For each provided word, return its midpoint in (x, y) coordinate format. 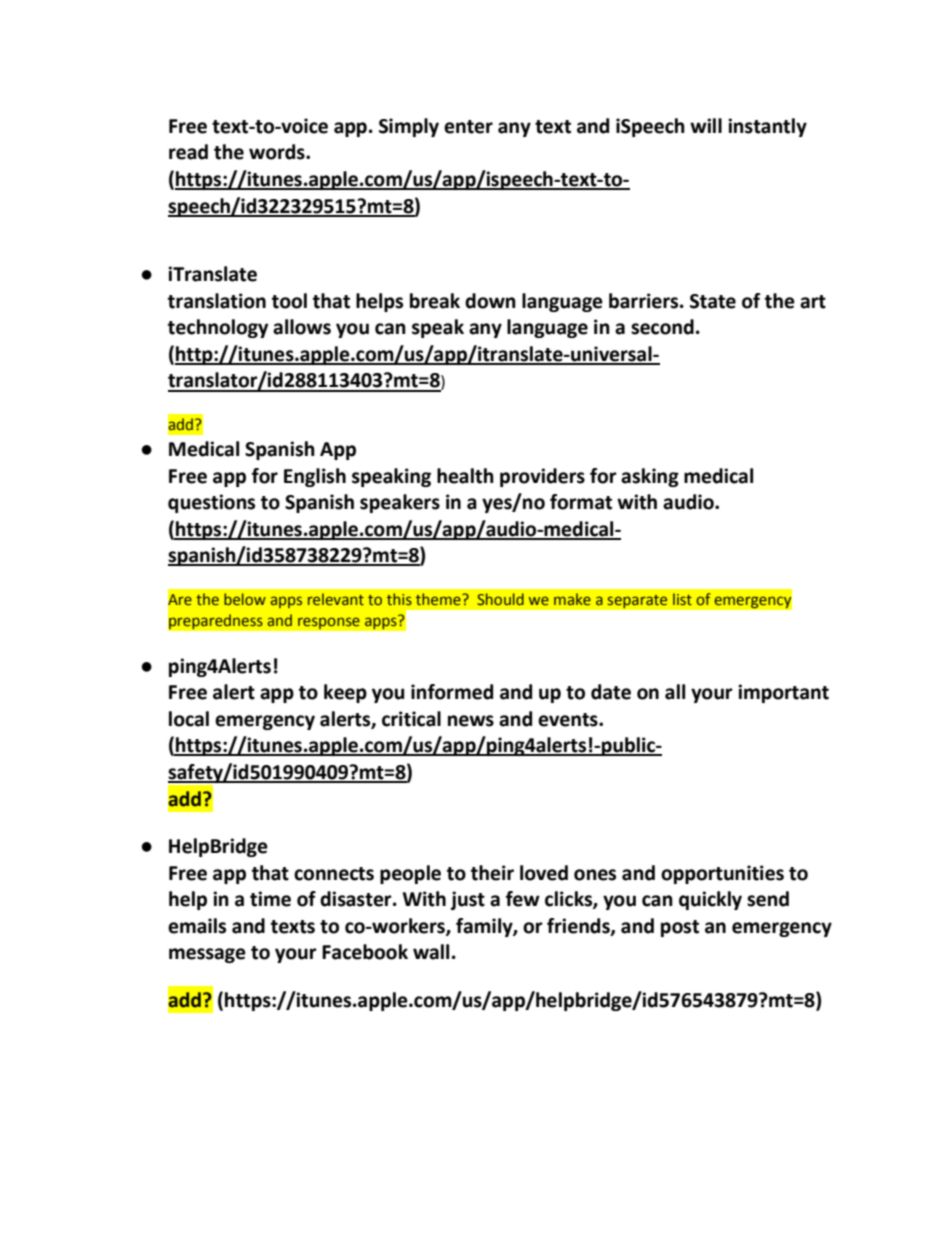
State (713, 301)
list (682, 599)
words (278, 152)
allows (302, 327)
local (189, 719)
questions (211, 503)
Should (500, 599)
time (270, 899)
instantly (767, 127)
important (783, 693)
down (490, 301)
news (471, 721)
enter (468, 127)
